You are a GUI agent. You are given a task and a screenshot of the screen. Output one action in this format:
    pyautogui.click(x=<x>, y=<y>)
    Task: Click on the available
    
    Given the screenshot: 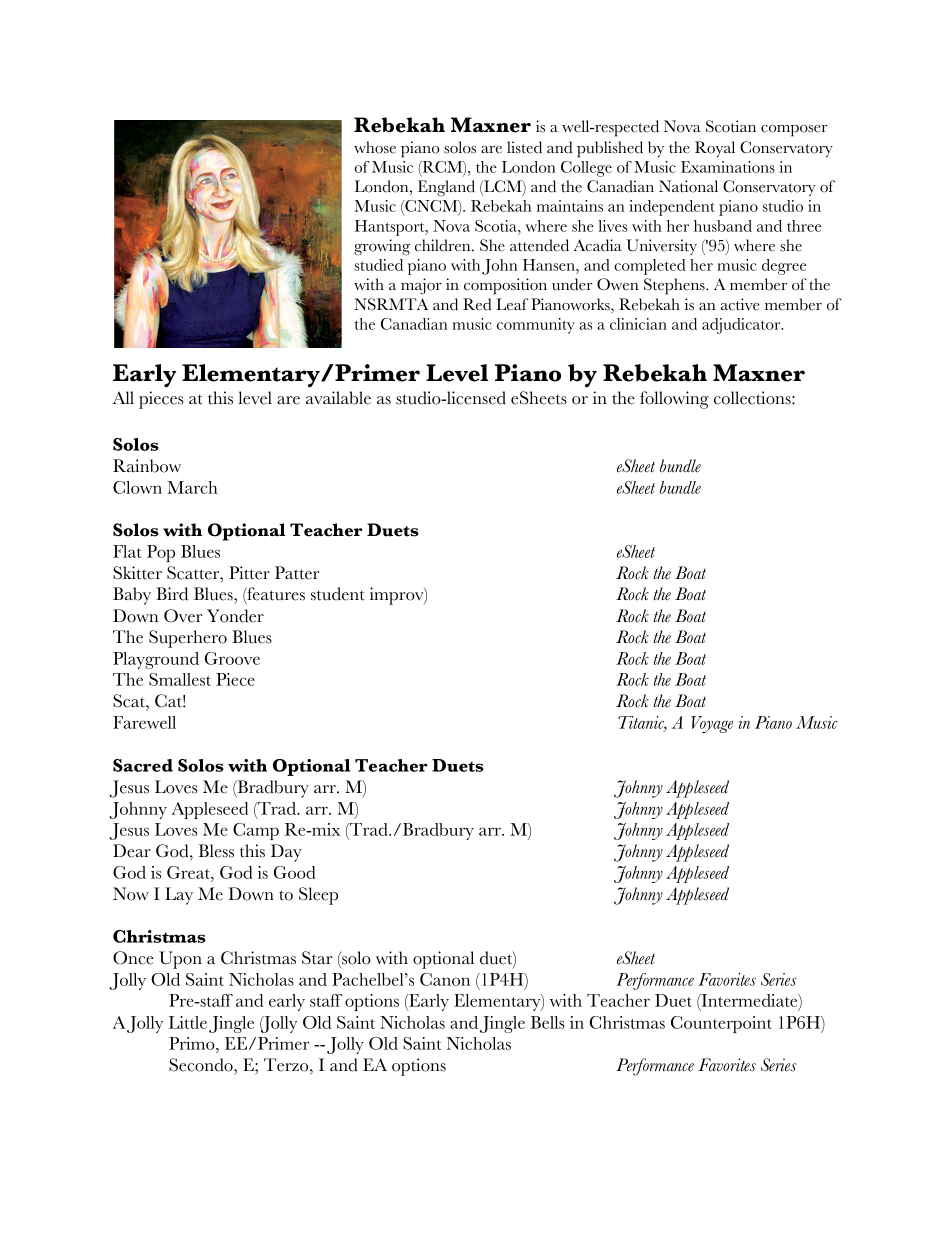 What is the action you would take?
    pyautogui.click(x=338, y=398)
